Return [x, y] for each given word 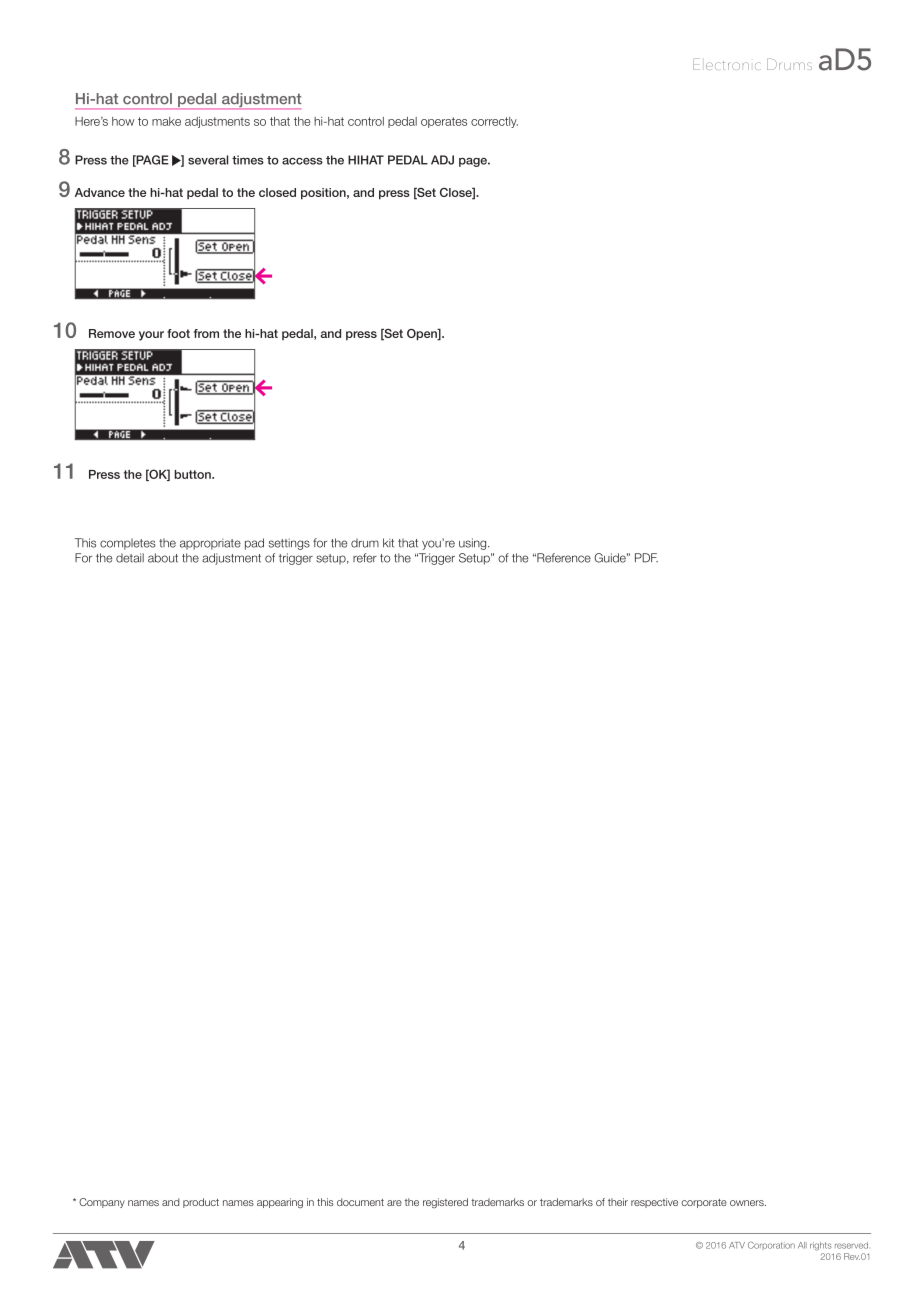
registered [445, 1203]
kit [388, 543]
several [208, 160]
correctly [494, 122]
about [163, 558]
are [394, 1203]
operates [444, 122]
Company [102, 1203]
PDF [646, 558]
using [474, 544]
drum [365, 543]
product [201, 1203]
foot [178, 333]
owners [748, 1203]
